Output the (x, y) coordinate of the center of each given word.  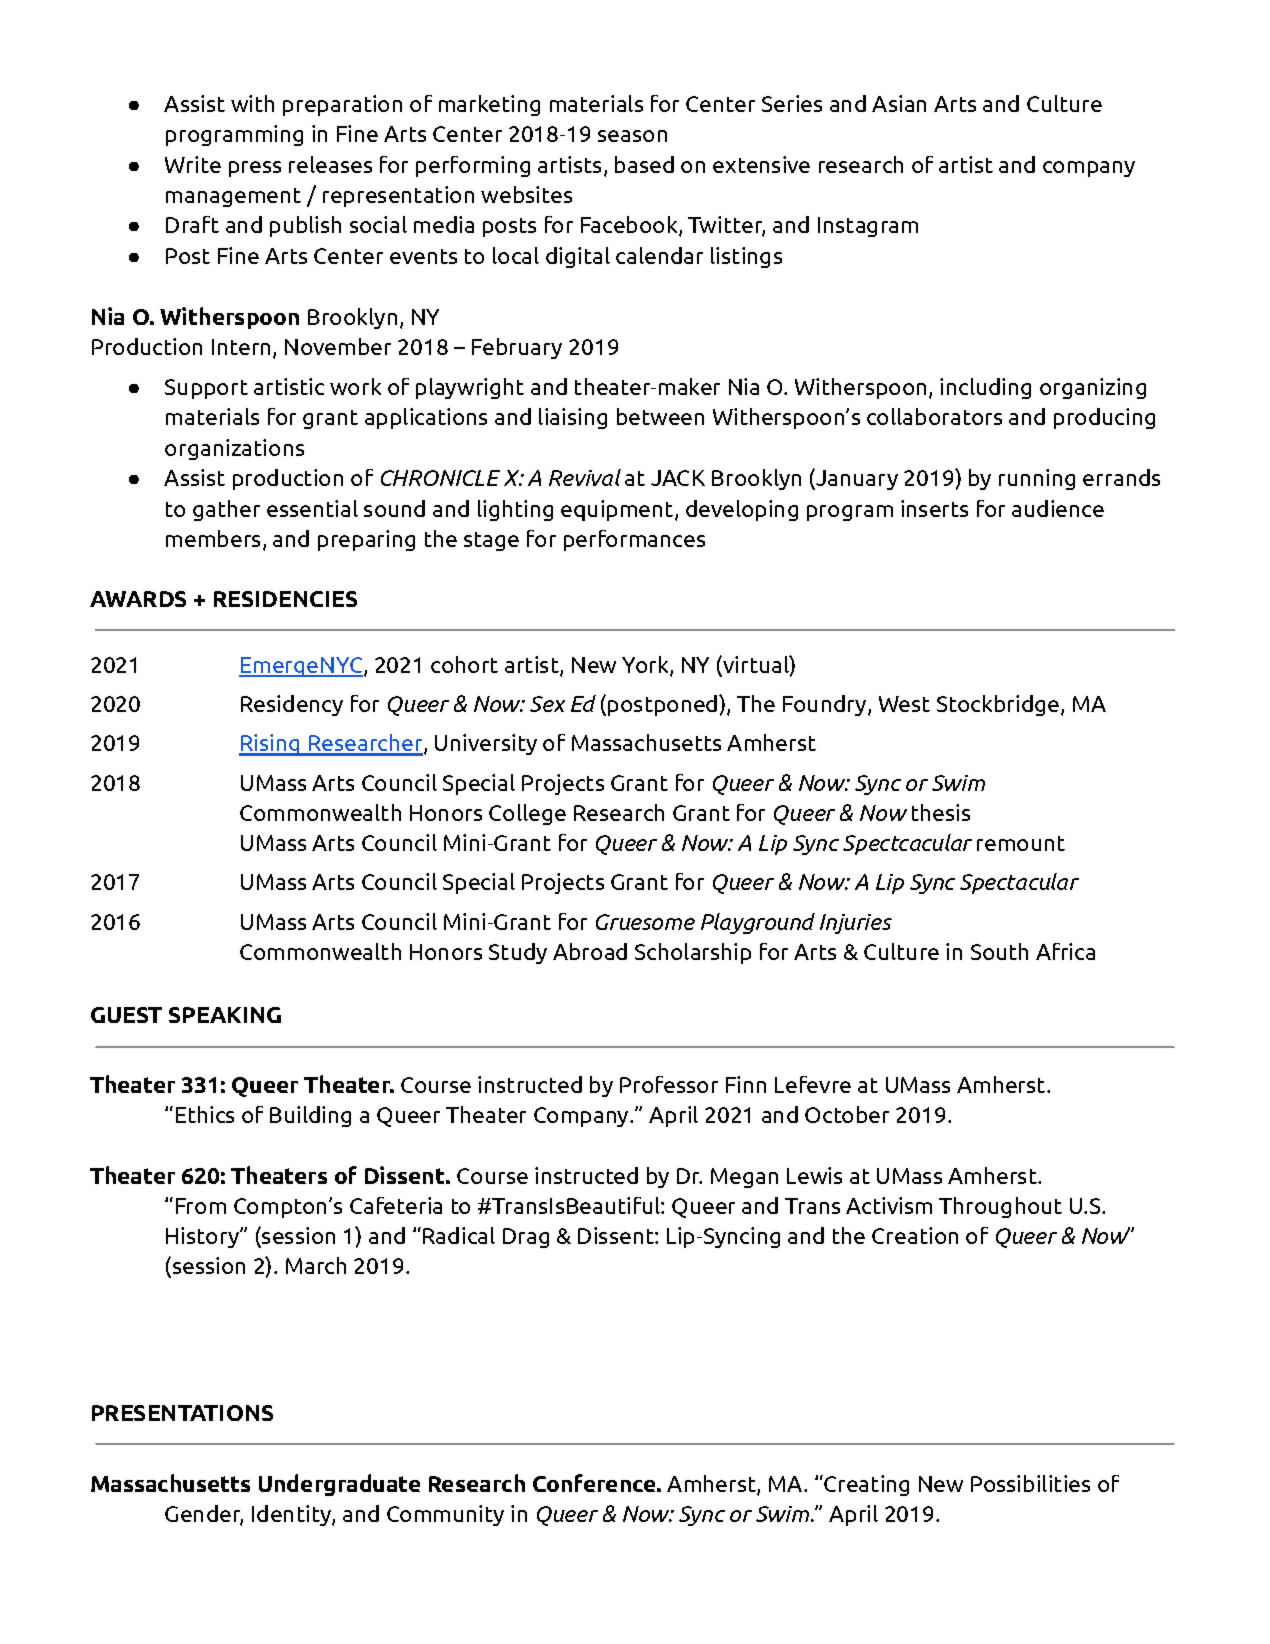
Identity (292, 1515)
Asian (899, 103)
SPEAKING (225, 1015)
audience (1058, 508)
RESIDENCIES (285, 599)
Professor (669, 1084)
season (632, 136)
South (999, 951)
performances (634, 540)
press (255, 169)
